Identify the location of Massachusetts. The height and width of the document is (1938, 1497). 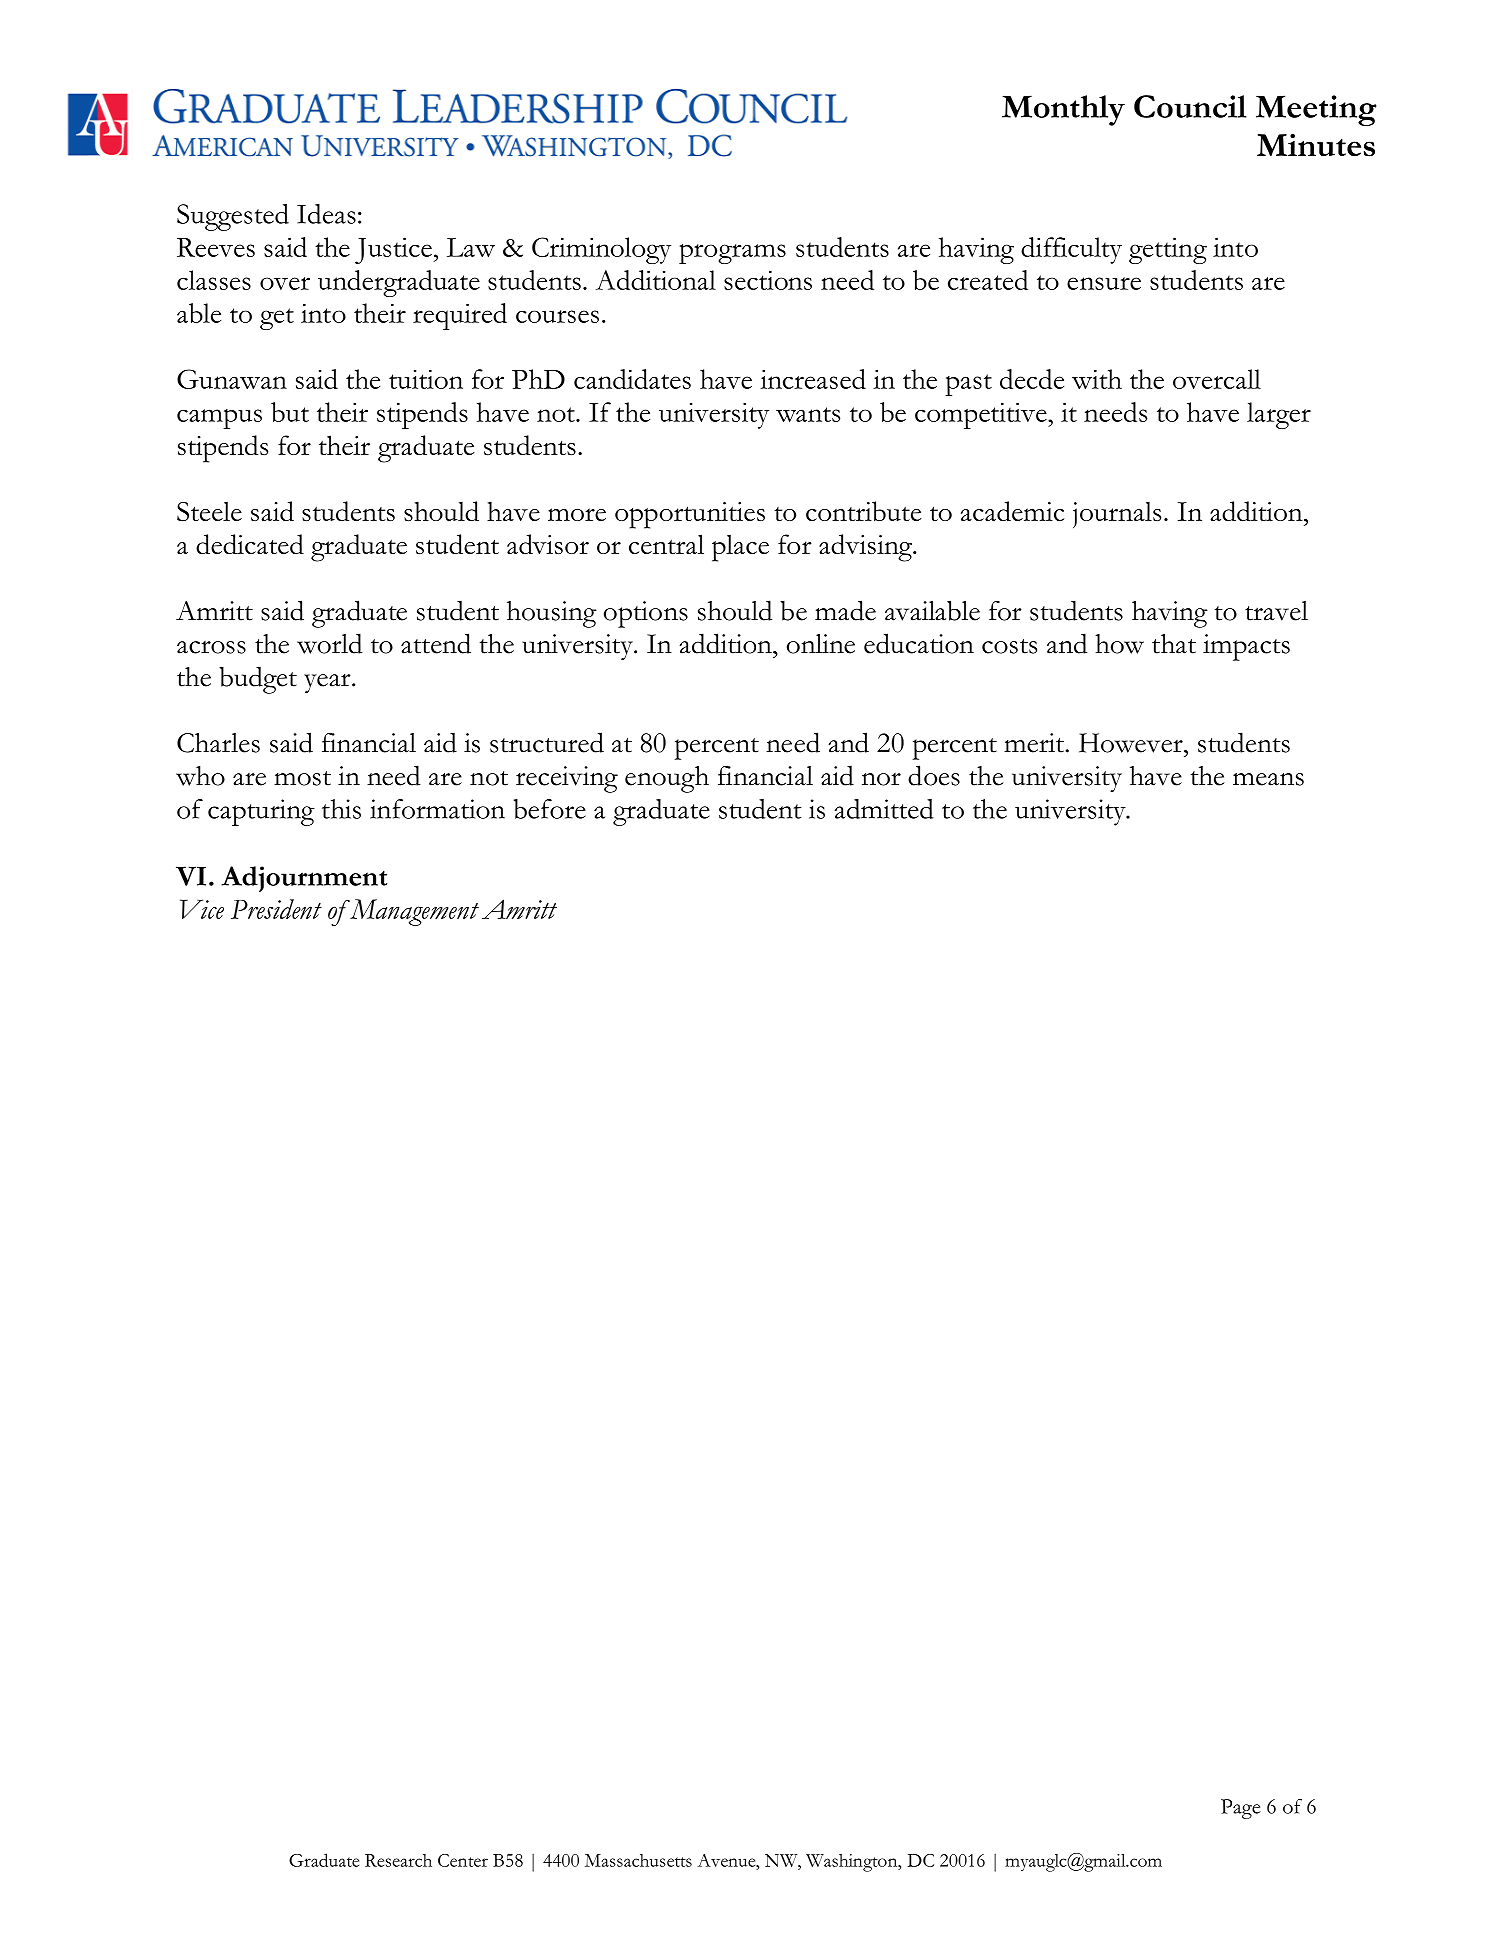
(638, 1860).
